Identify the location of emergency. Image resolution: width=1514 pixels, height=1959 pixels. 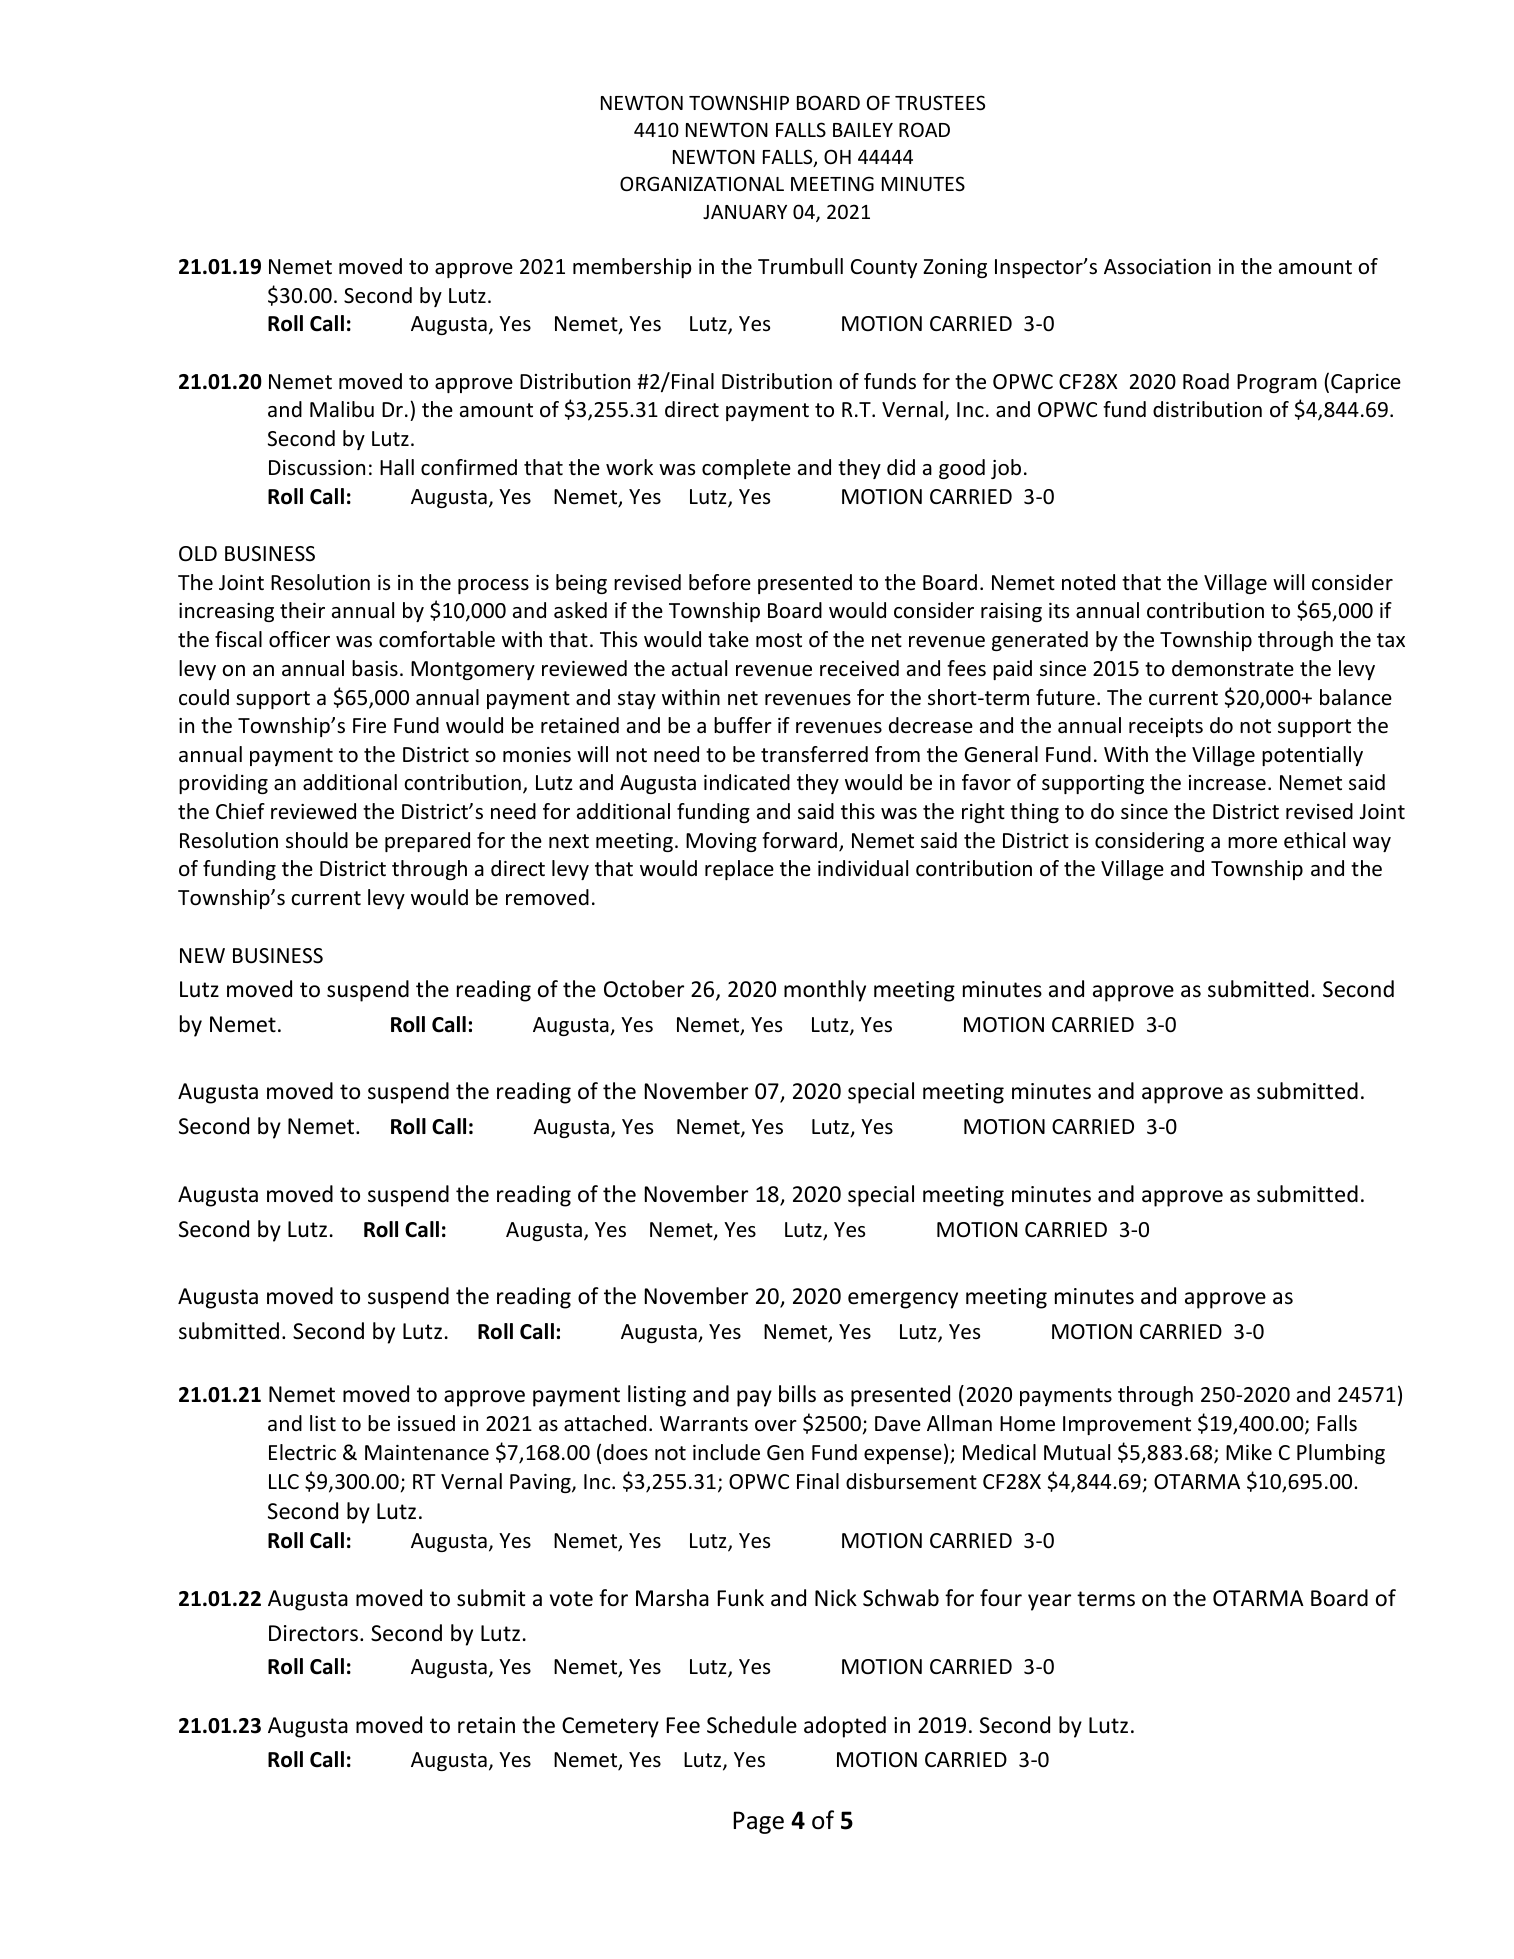
(903, 1300).
